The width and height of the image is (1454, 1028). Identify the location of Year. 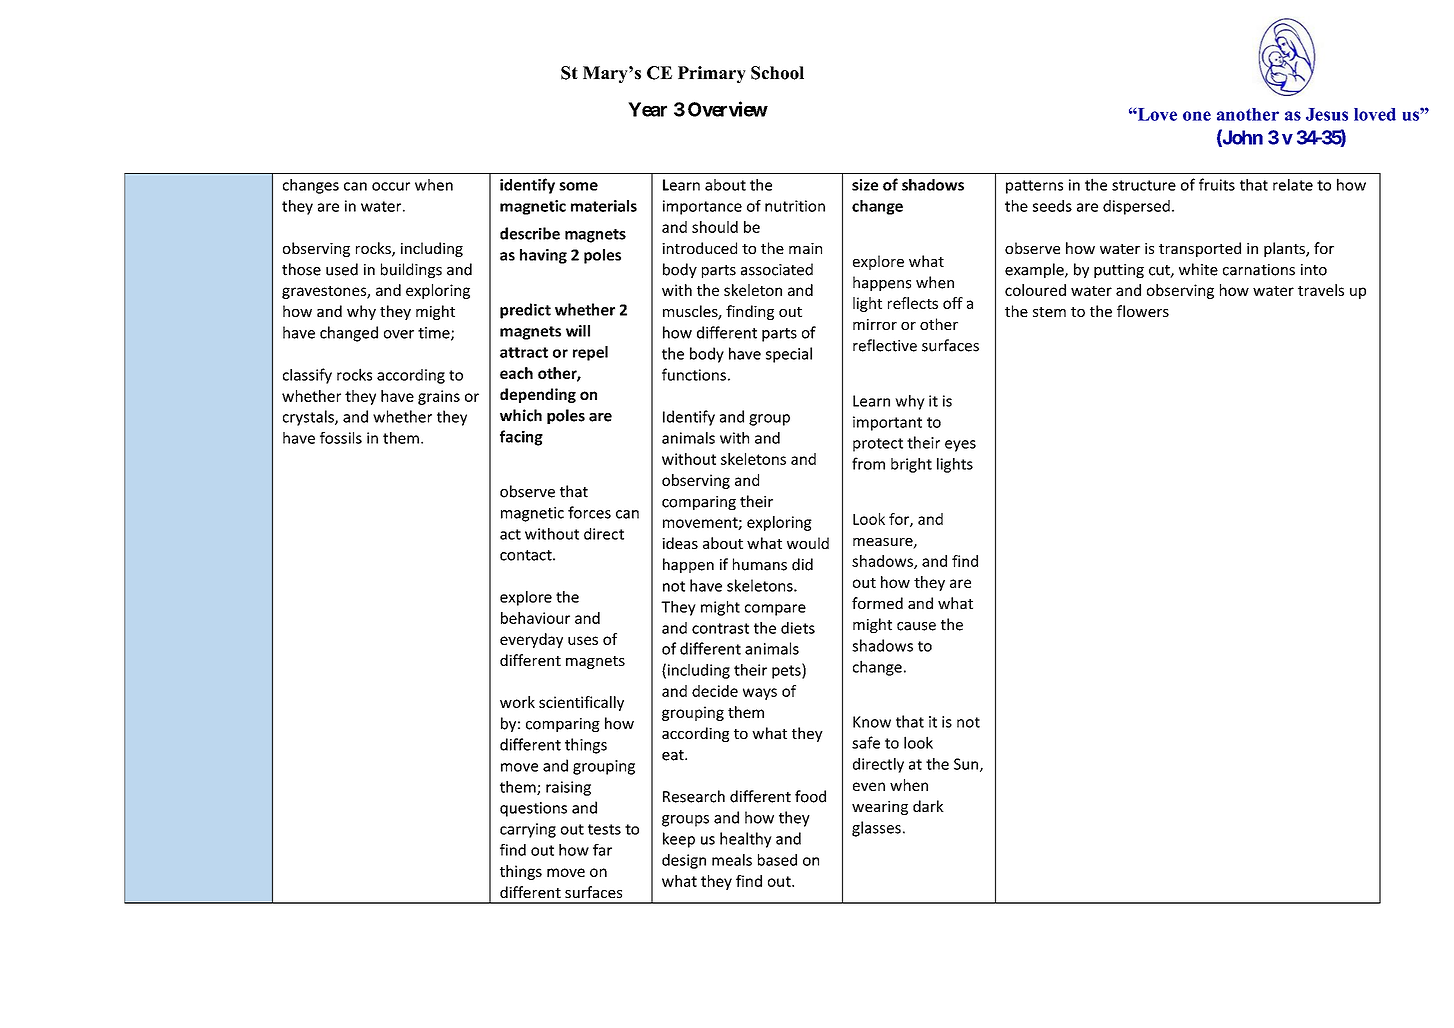
(647, 109).
